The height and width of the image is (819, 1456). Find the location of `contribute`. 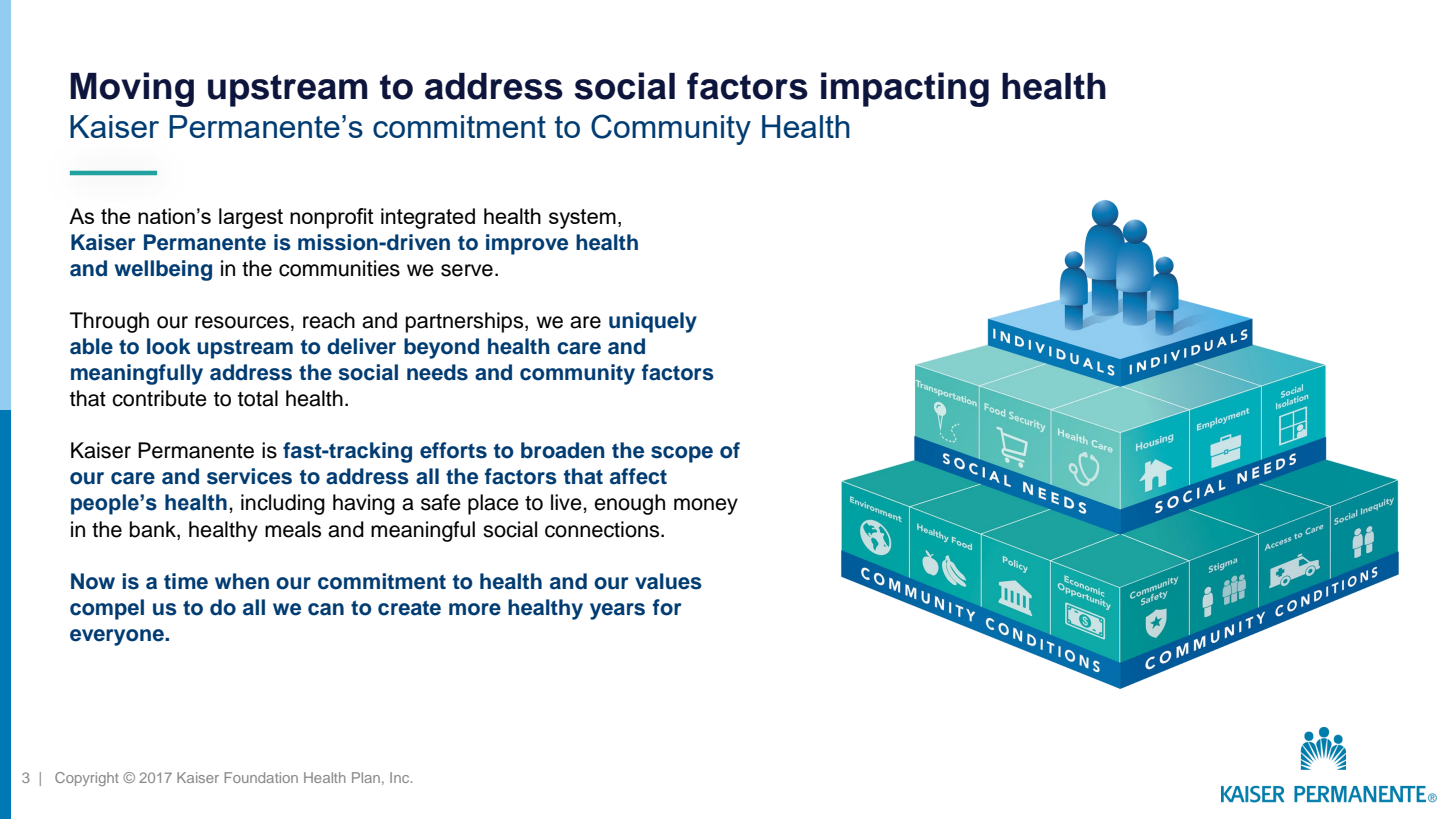

contribute is located at coordinates (159, 398).
